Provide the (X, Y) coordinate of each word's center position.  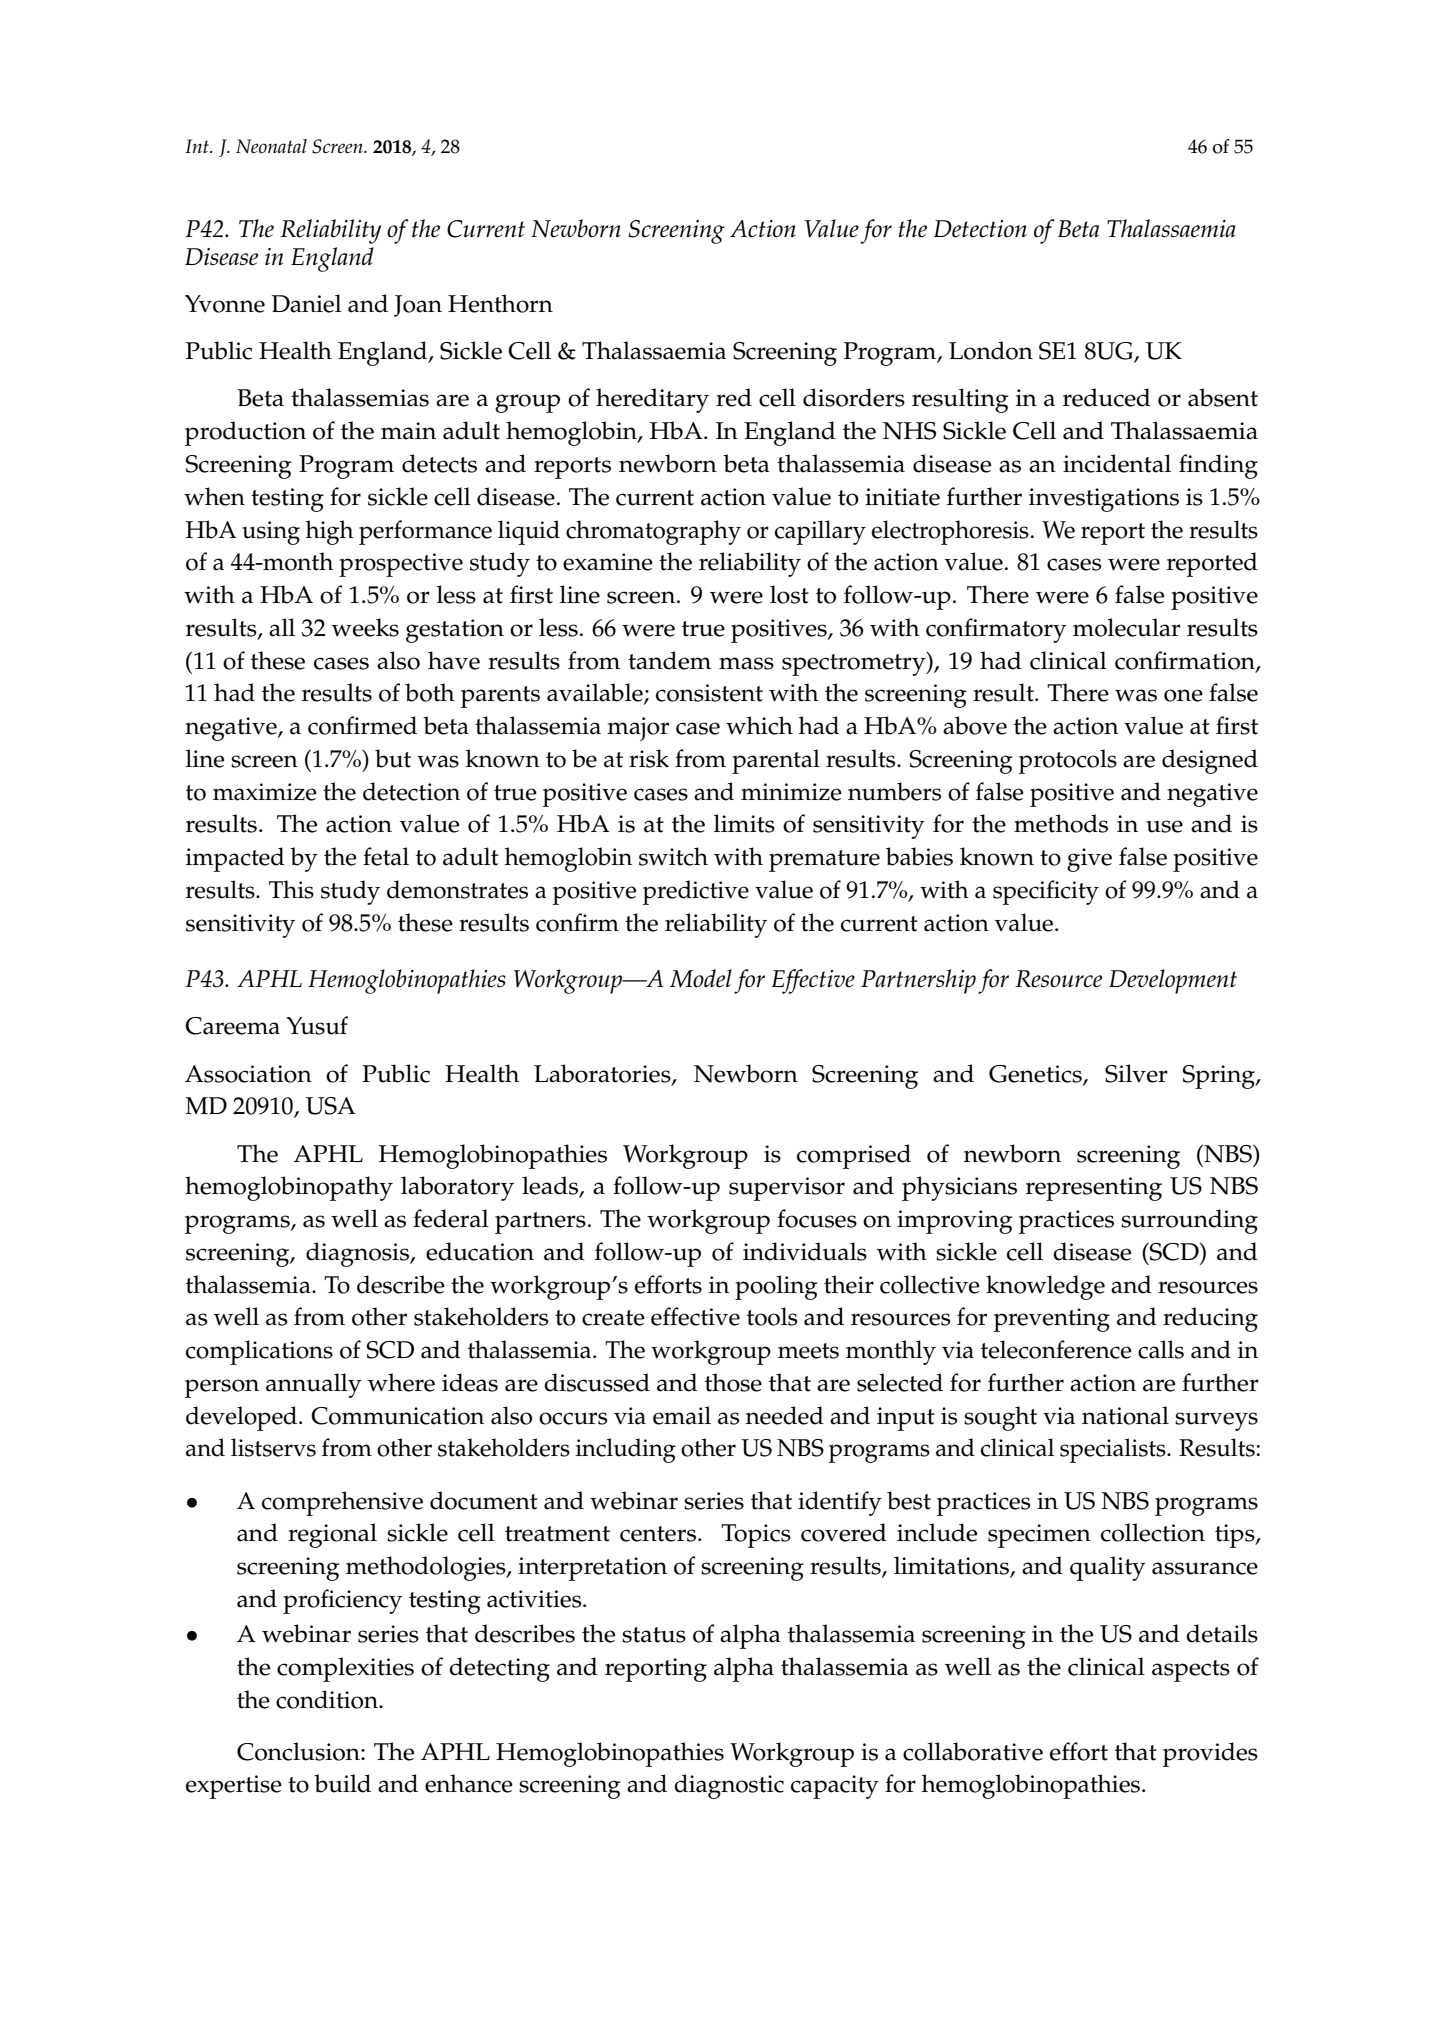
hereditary (652, 400)
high (329, 532)
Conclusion (299, 1751)
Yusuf (317, 1025)
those (733, 1382)
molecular (1127, 627)
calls (1161, 1349)
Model (701, 978)
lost (789, 594)
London (991, 350)
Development (1173, 981)
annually (314, 1385)
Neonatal (271, 146)
